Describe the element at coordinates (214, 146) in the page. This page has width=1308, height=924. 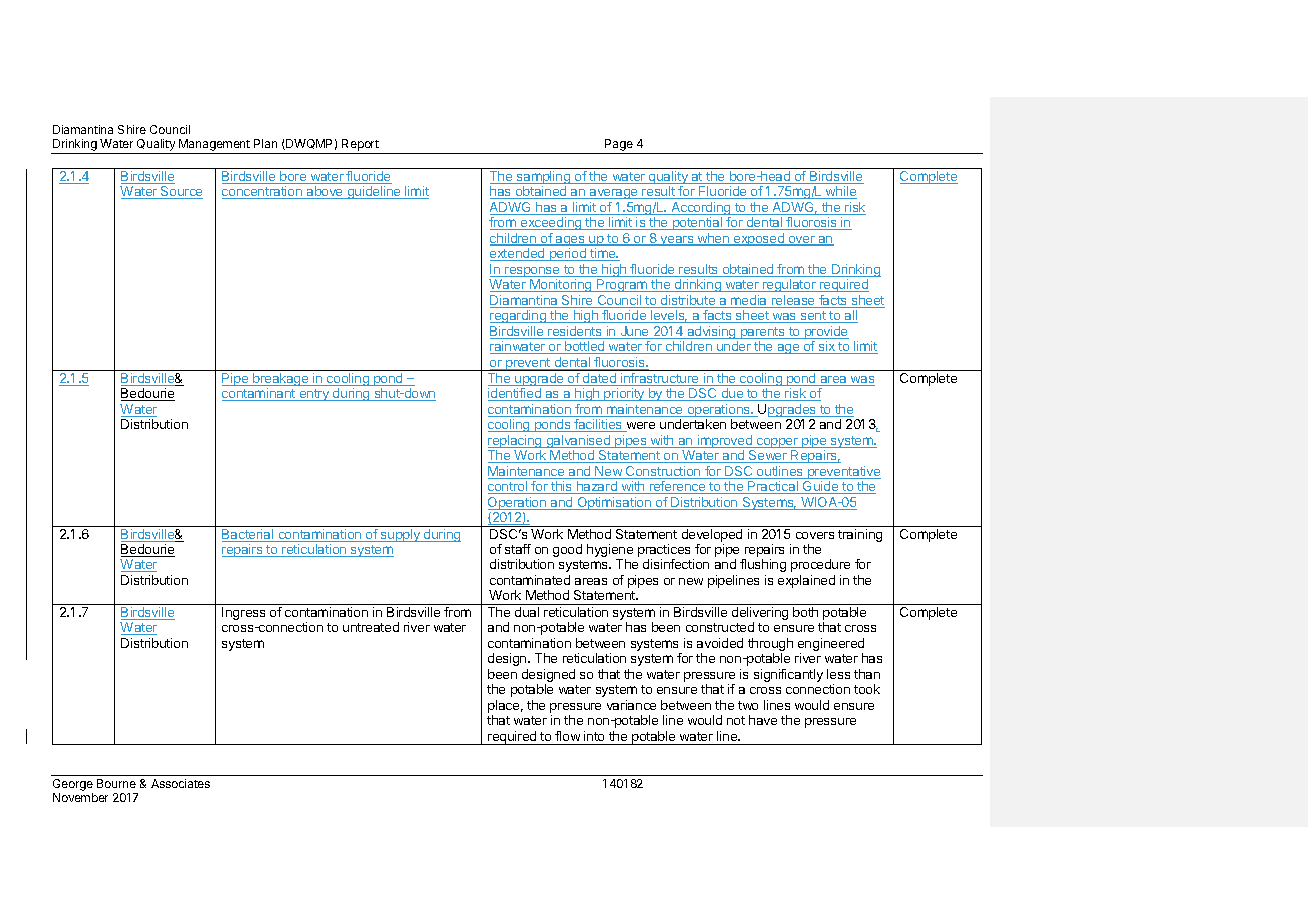
I see `Management` at that location.
